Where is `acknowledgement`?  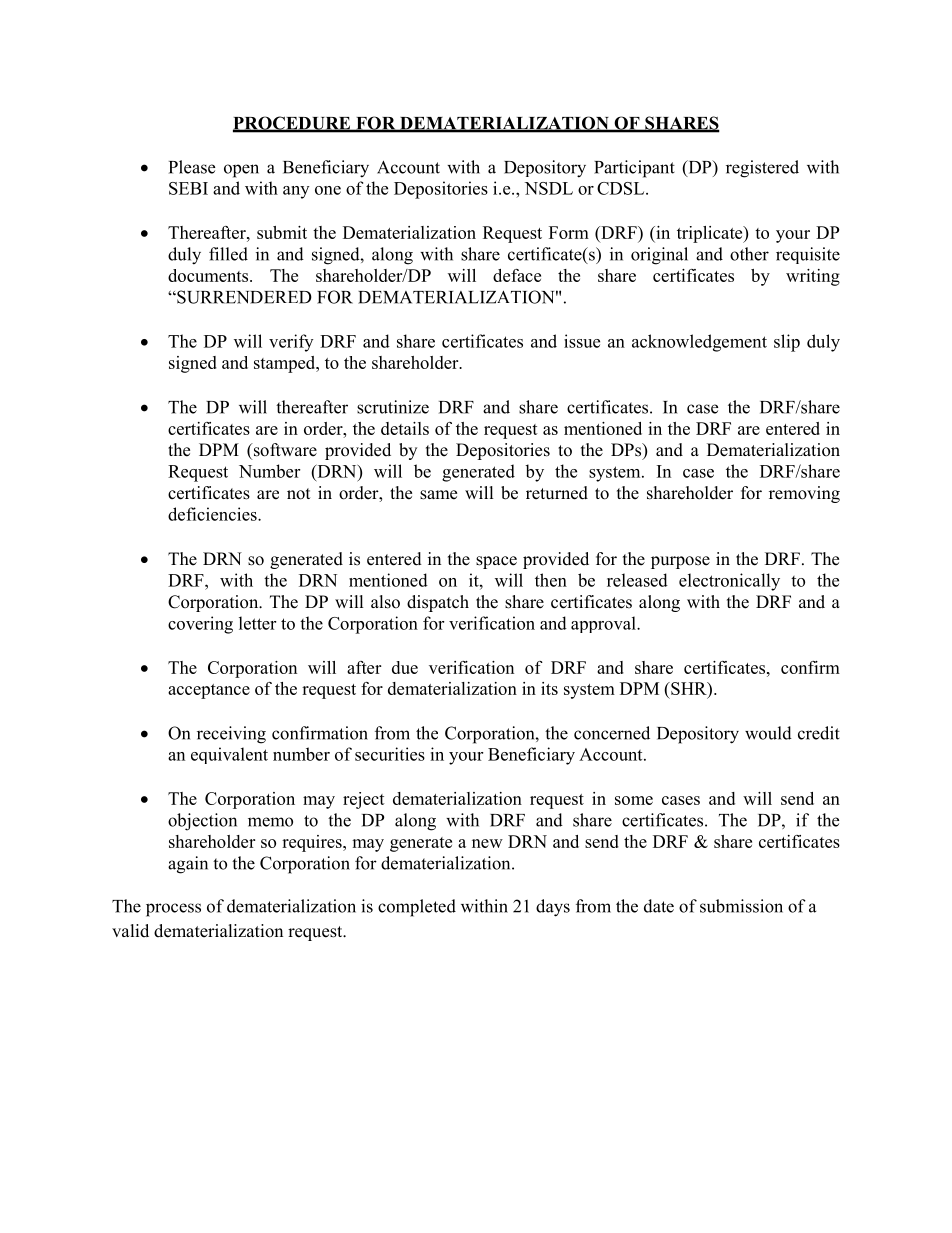
acknowledgement is located at coordinates (699, 343).
